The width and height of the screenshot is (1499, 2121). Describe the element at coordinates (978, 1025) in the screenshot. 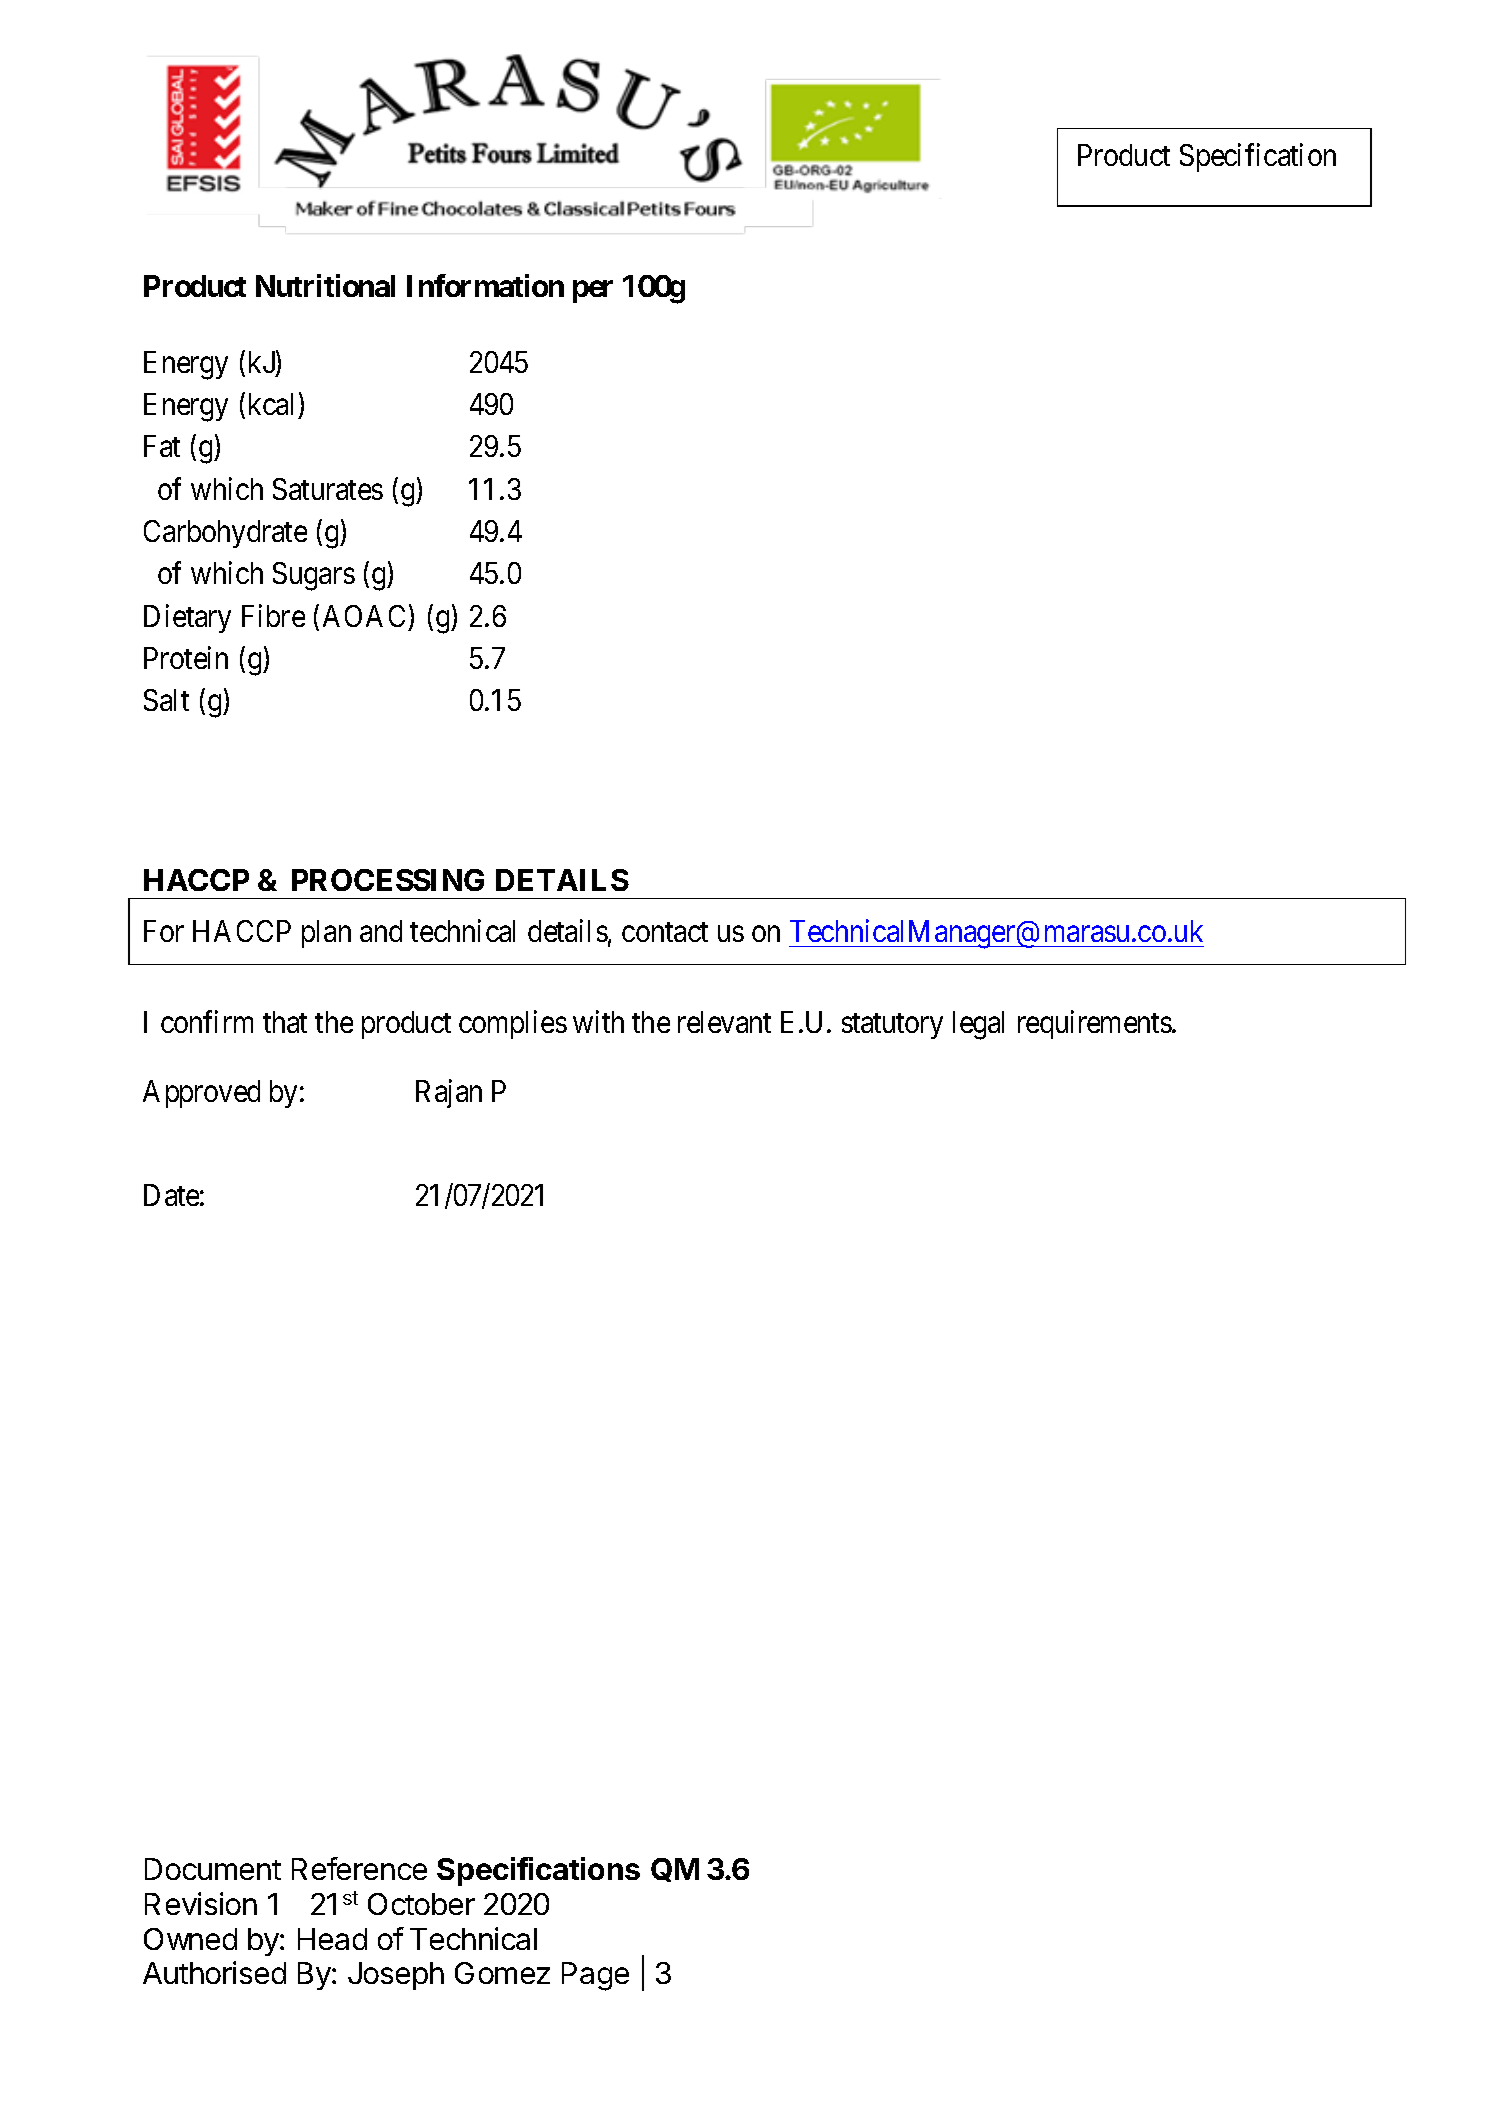

I see `legal` at that location.
